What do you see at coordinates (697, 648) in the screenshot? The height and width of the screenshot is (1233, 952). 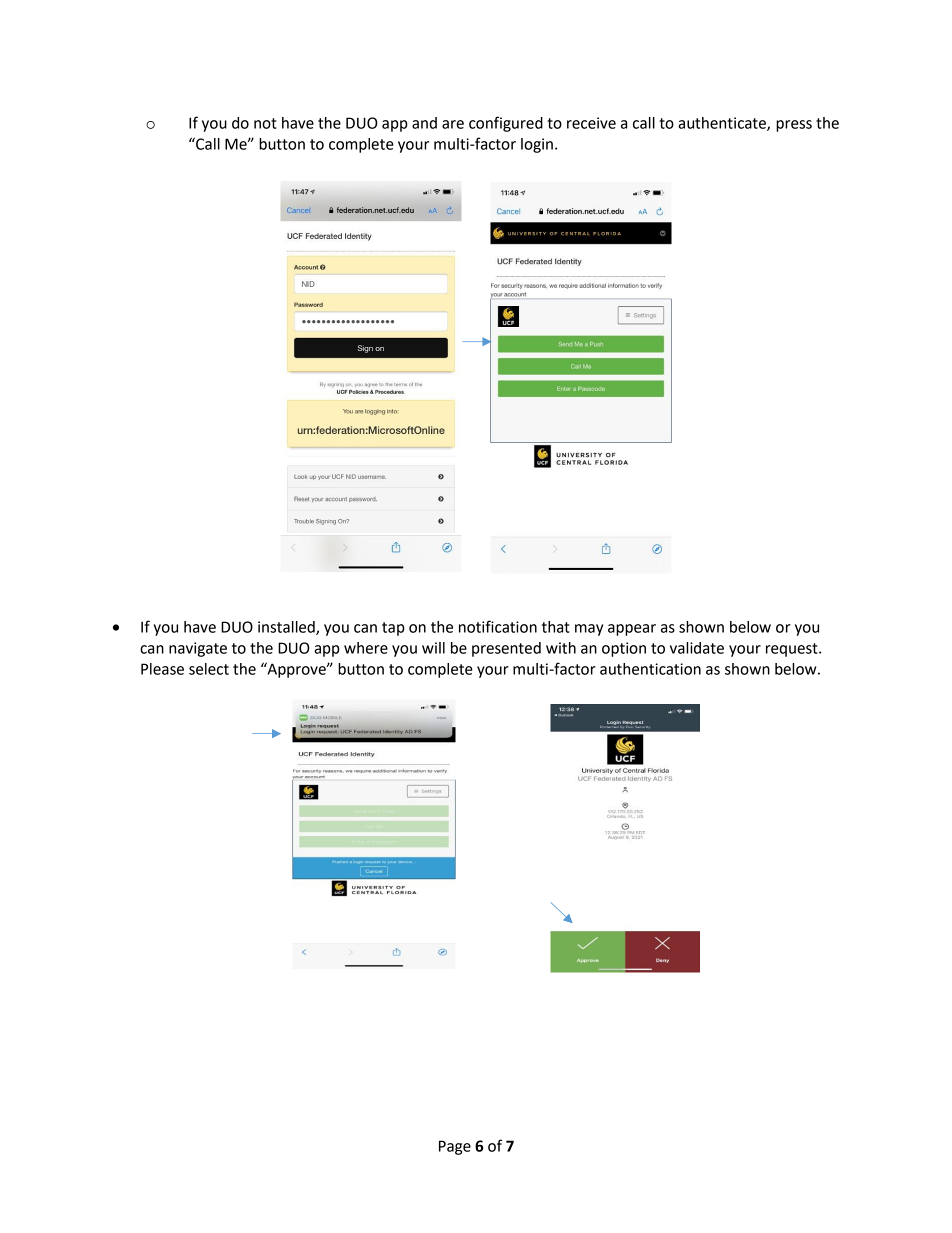 I see `validate` at bounding box center [697, 648].
